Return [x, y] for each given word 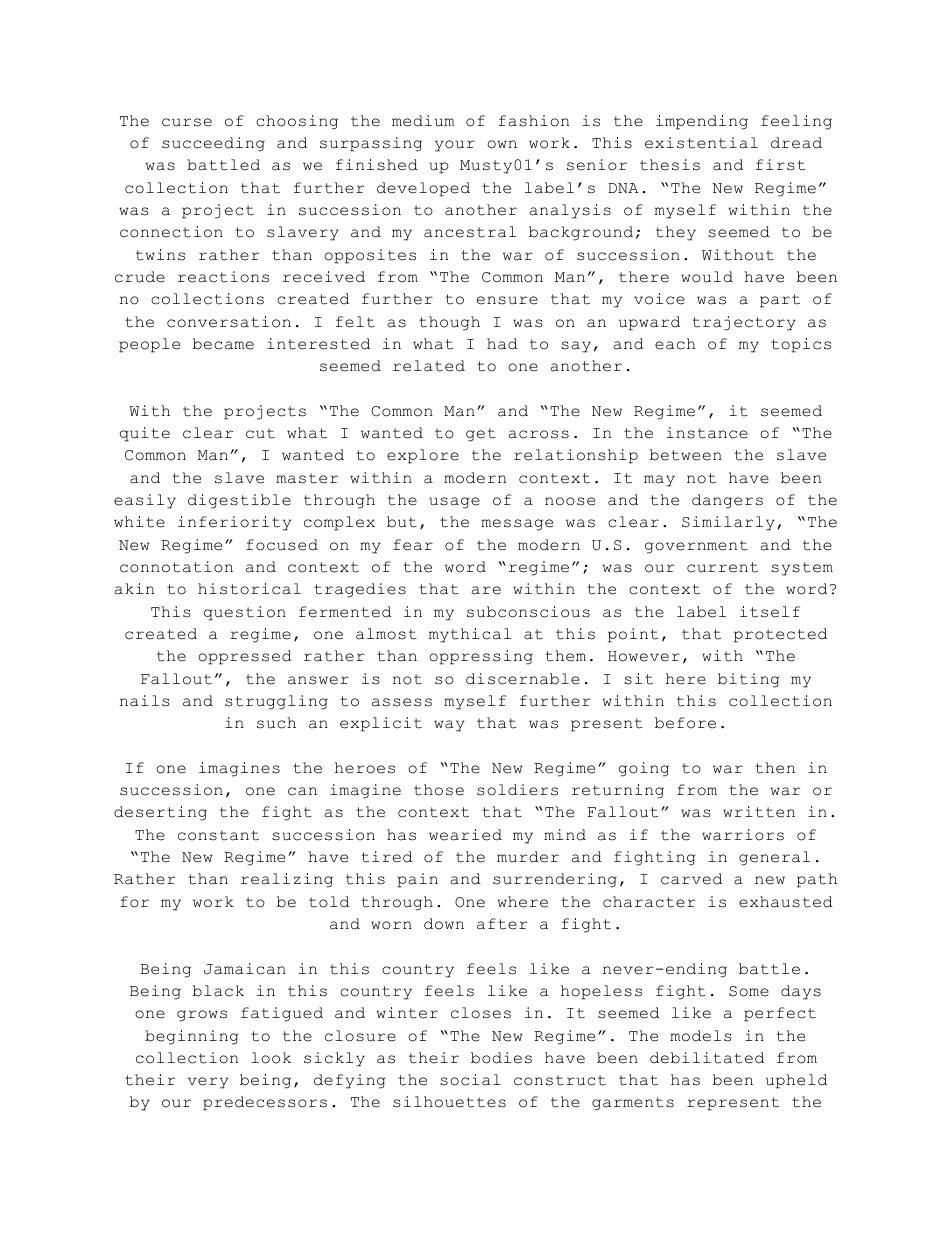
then [775, 768]
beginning [192, 1037]
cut [260, 433]
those [439, 790]
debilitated [707, 1058]
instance [707, 433]
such [276, 723]
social [470, 1080]
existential [701, 143]
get [481, 435]
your [455, 146]
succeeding [213, 144]
